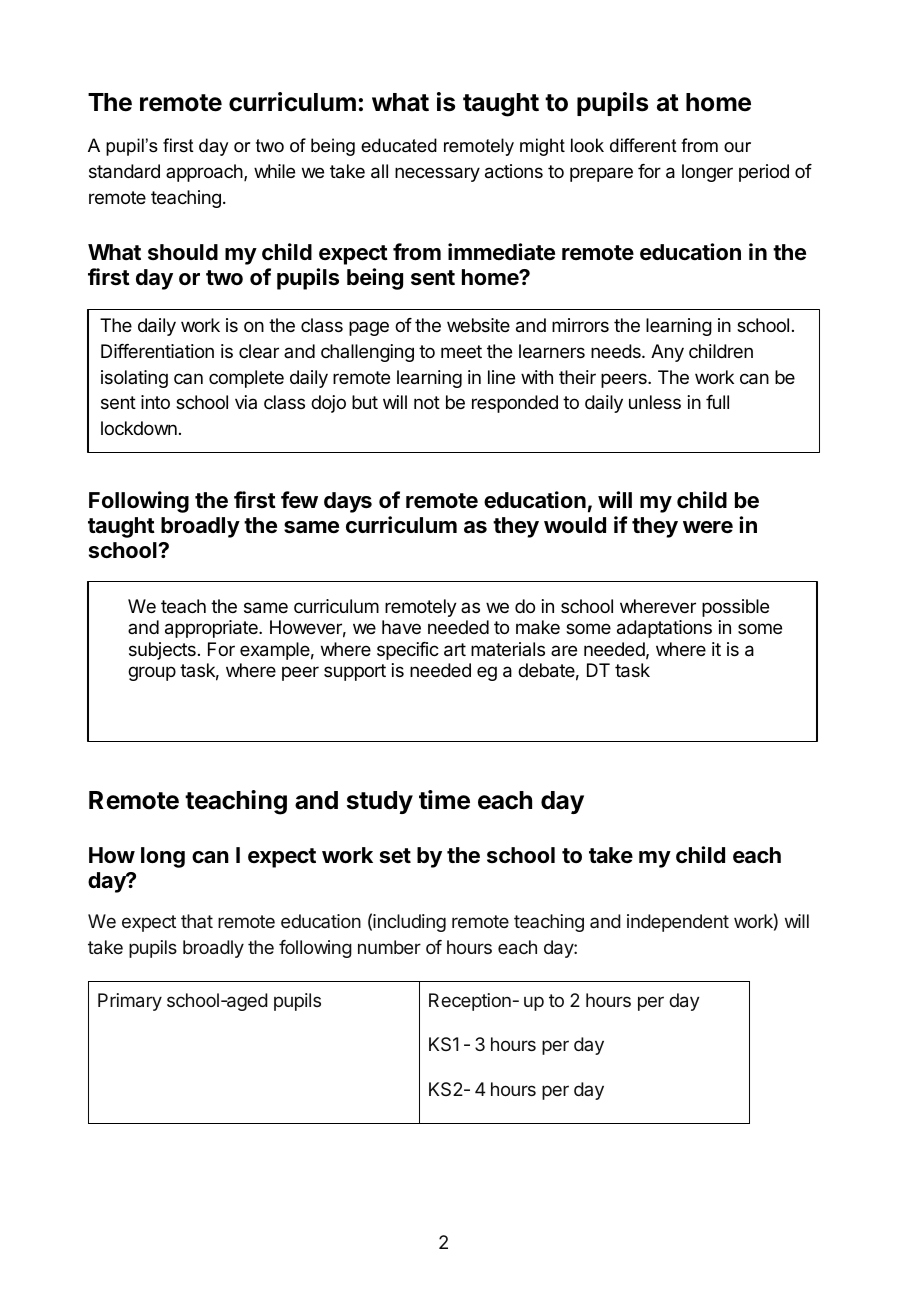 The height and width of the screenshot is (1308, 924). Describe the element at coordinates (735, 608) in the screenshot. I see `possible` at that location.
